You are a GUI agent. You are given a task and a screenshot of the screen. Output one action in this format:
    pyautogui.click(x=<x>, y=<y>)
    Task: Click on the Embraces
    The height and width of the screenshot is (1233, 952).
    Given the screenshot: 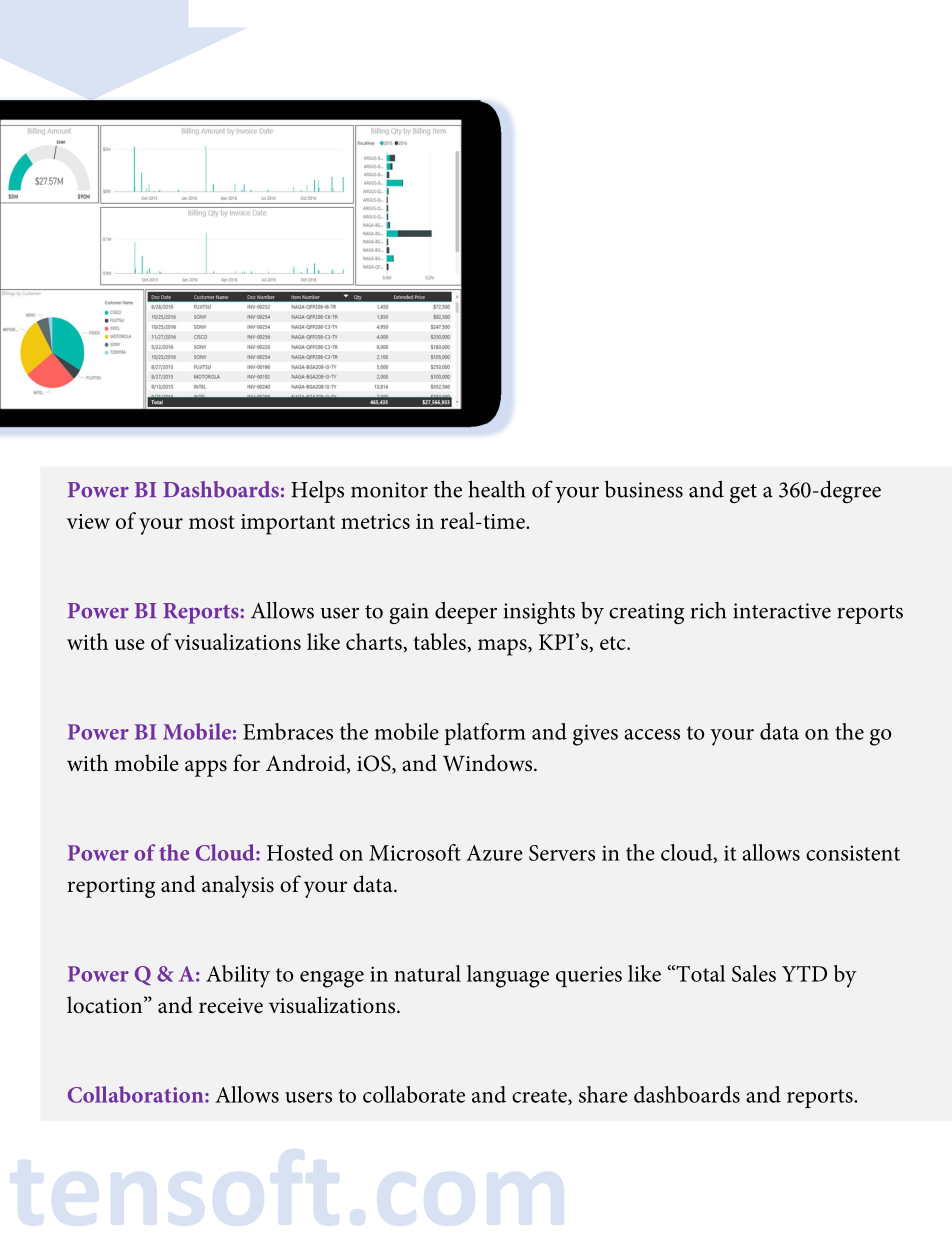 What is the action you would take?
    pyautogui.click(x=288, y=731)
